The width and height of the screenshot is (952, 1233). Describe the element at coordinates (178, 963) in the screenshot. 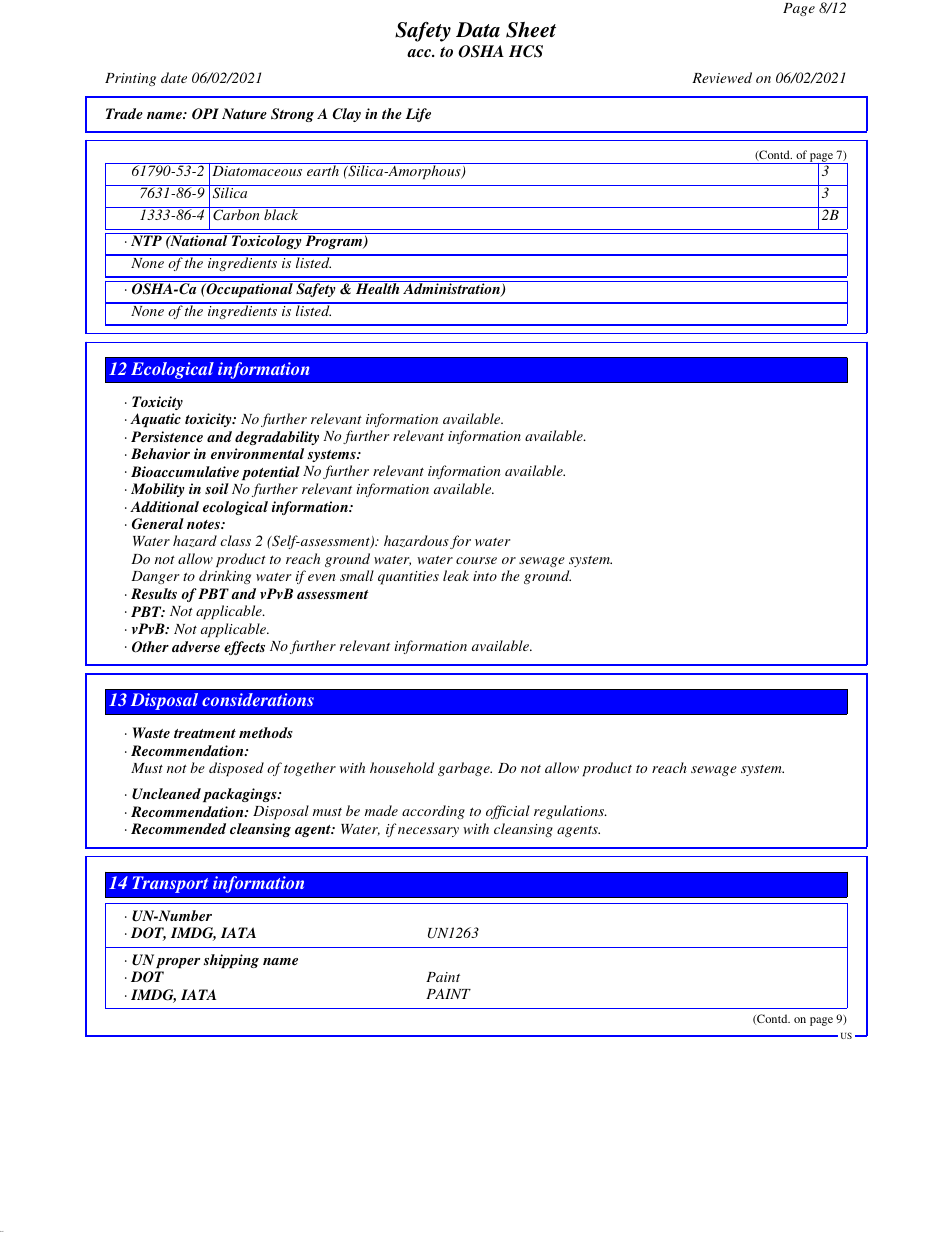

I see `proper` at that location.
